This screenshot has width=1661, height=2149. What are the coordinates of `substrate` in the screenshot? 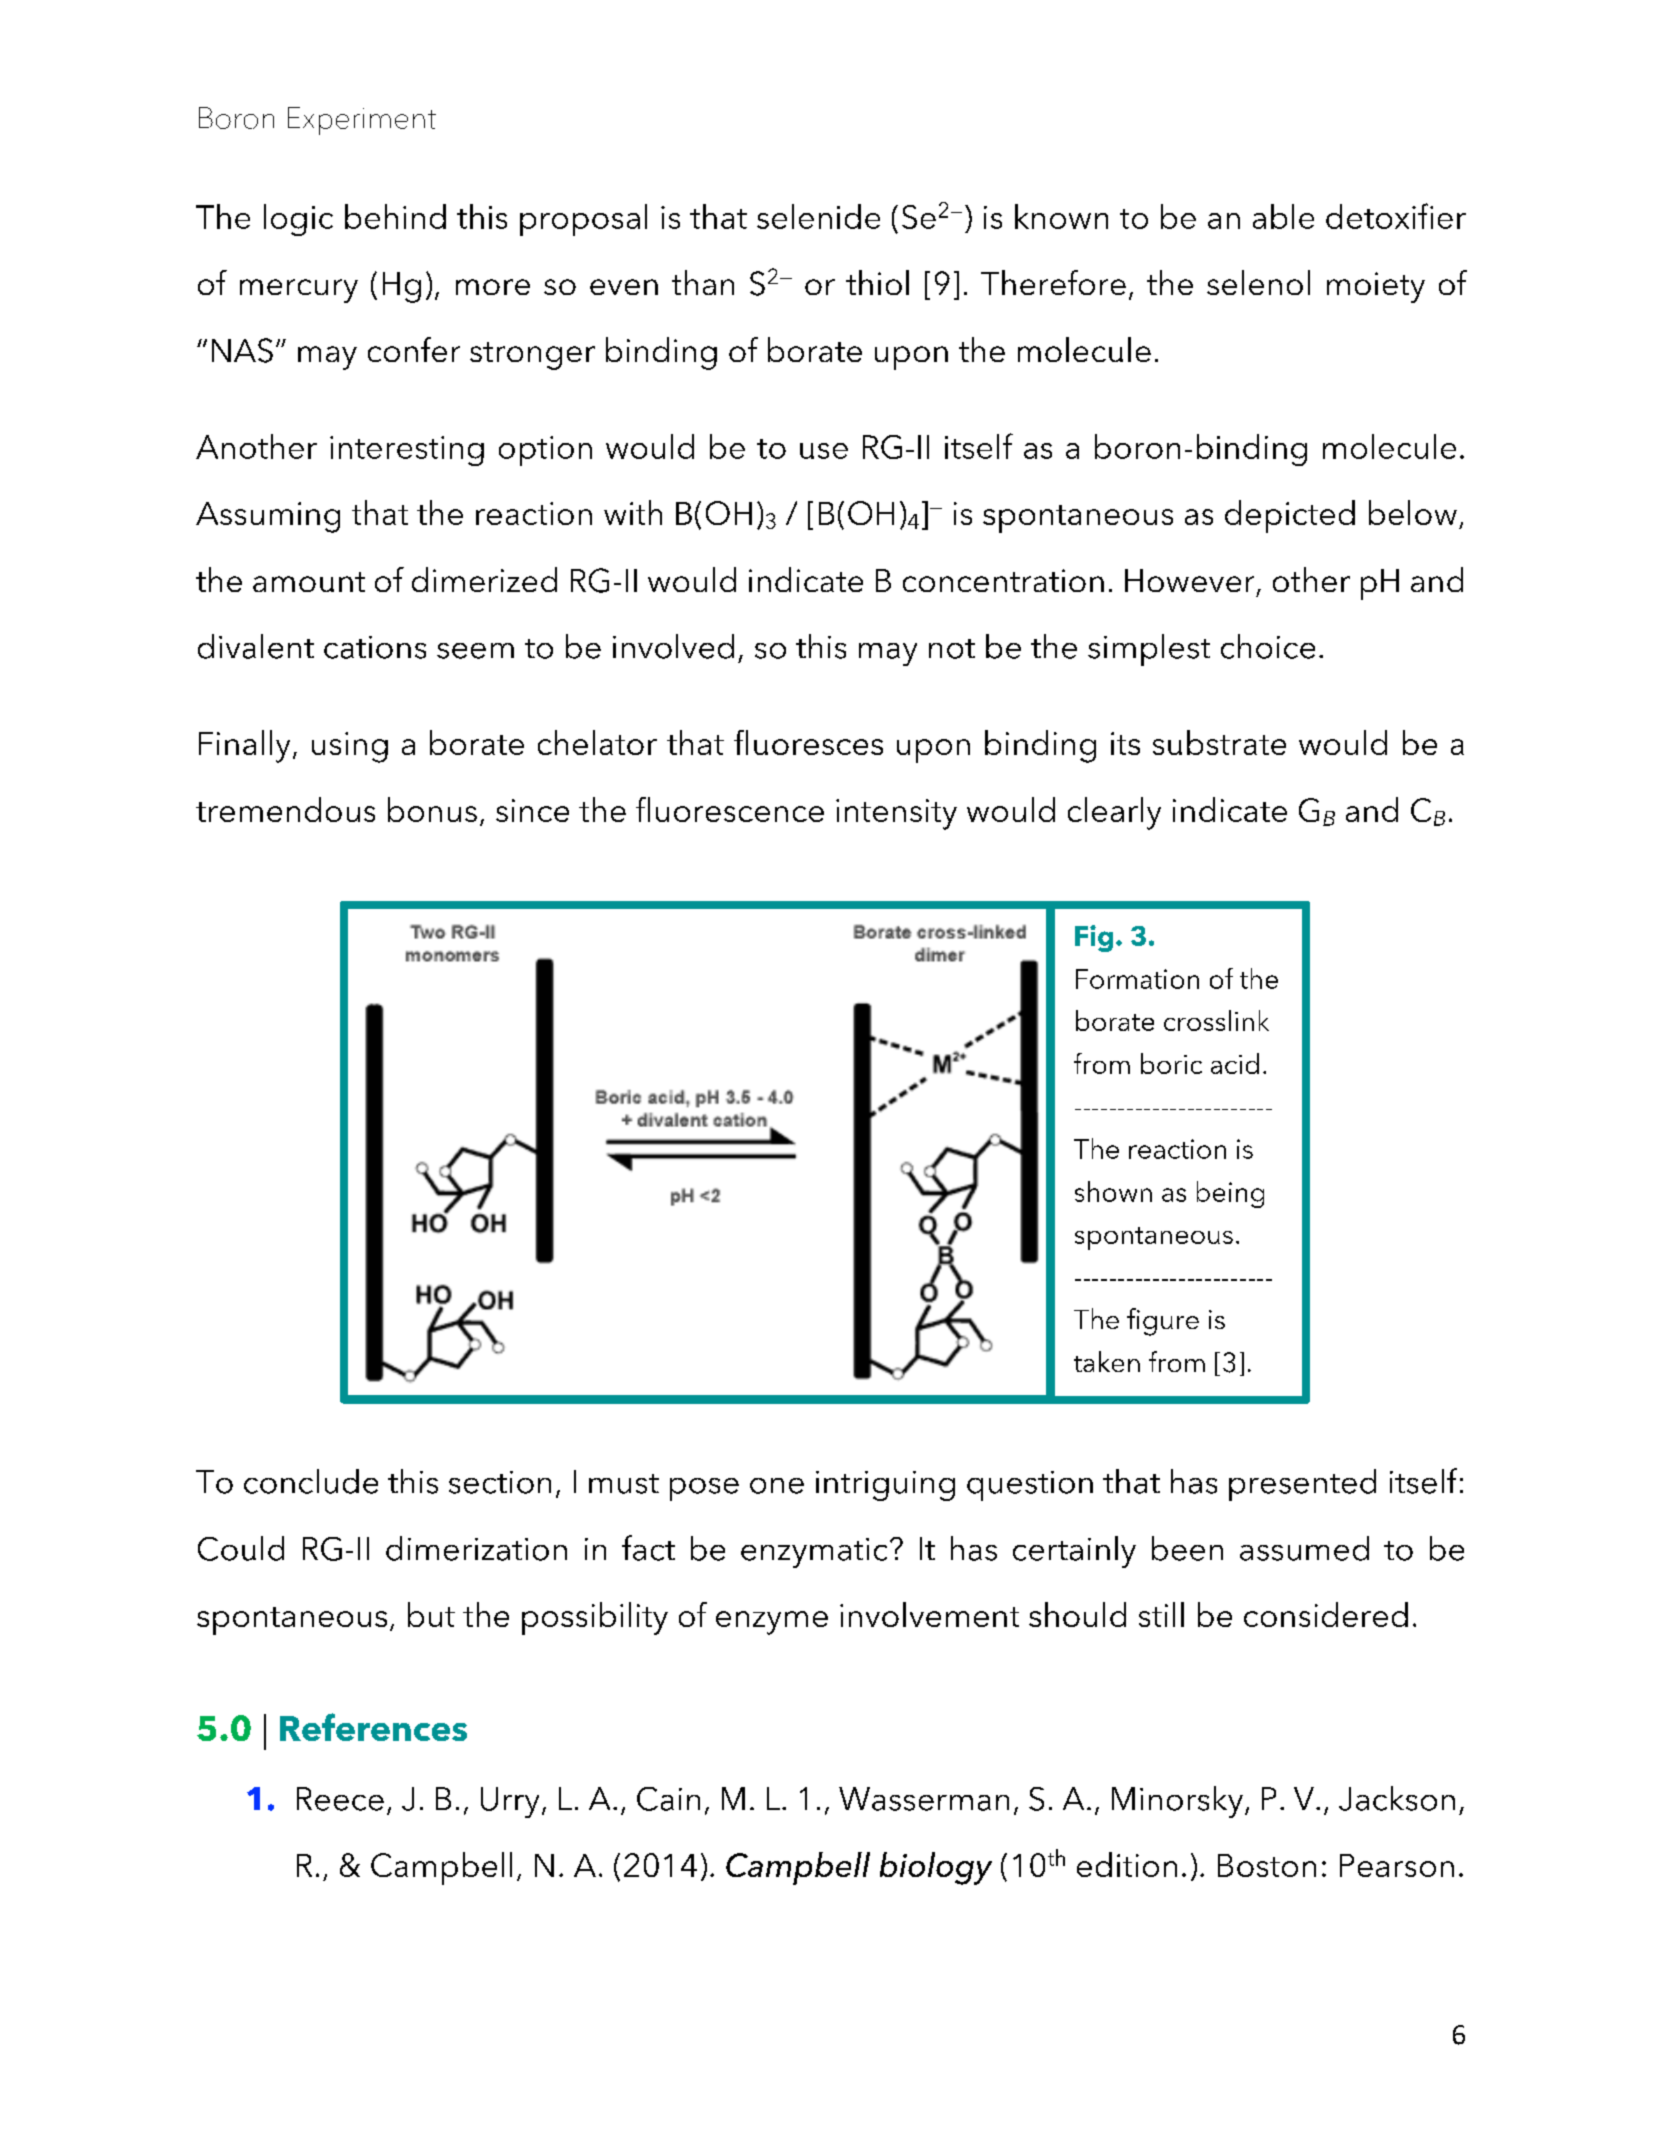 It's located at (1219, 742).
